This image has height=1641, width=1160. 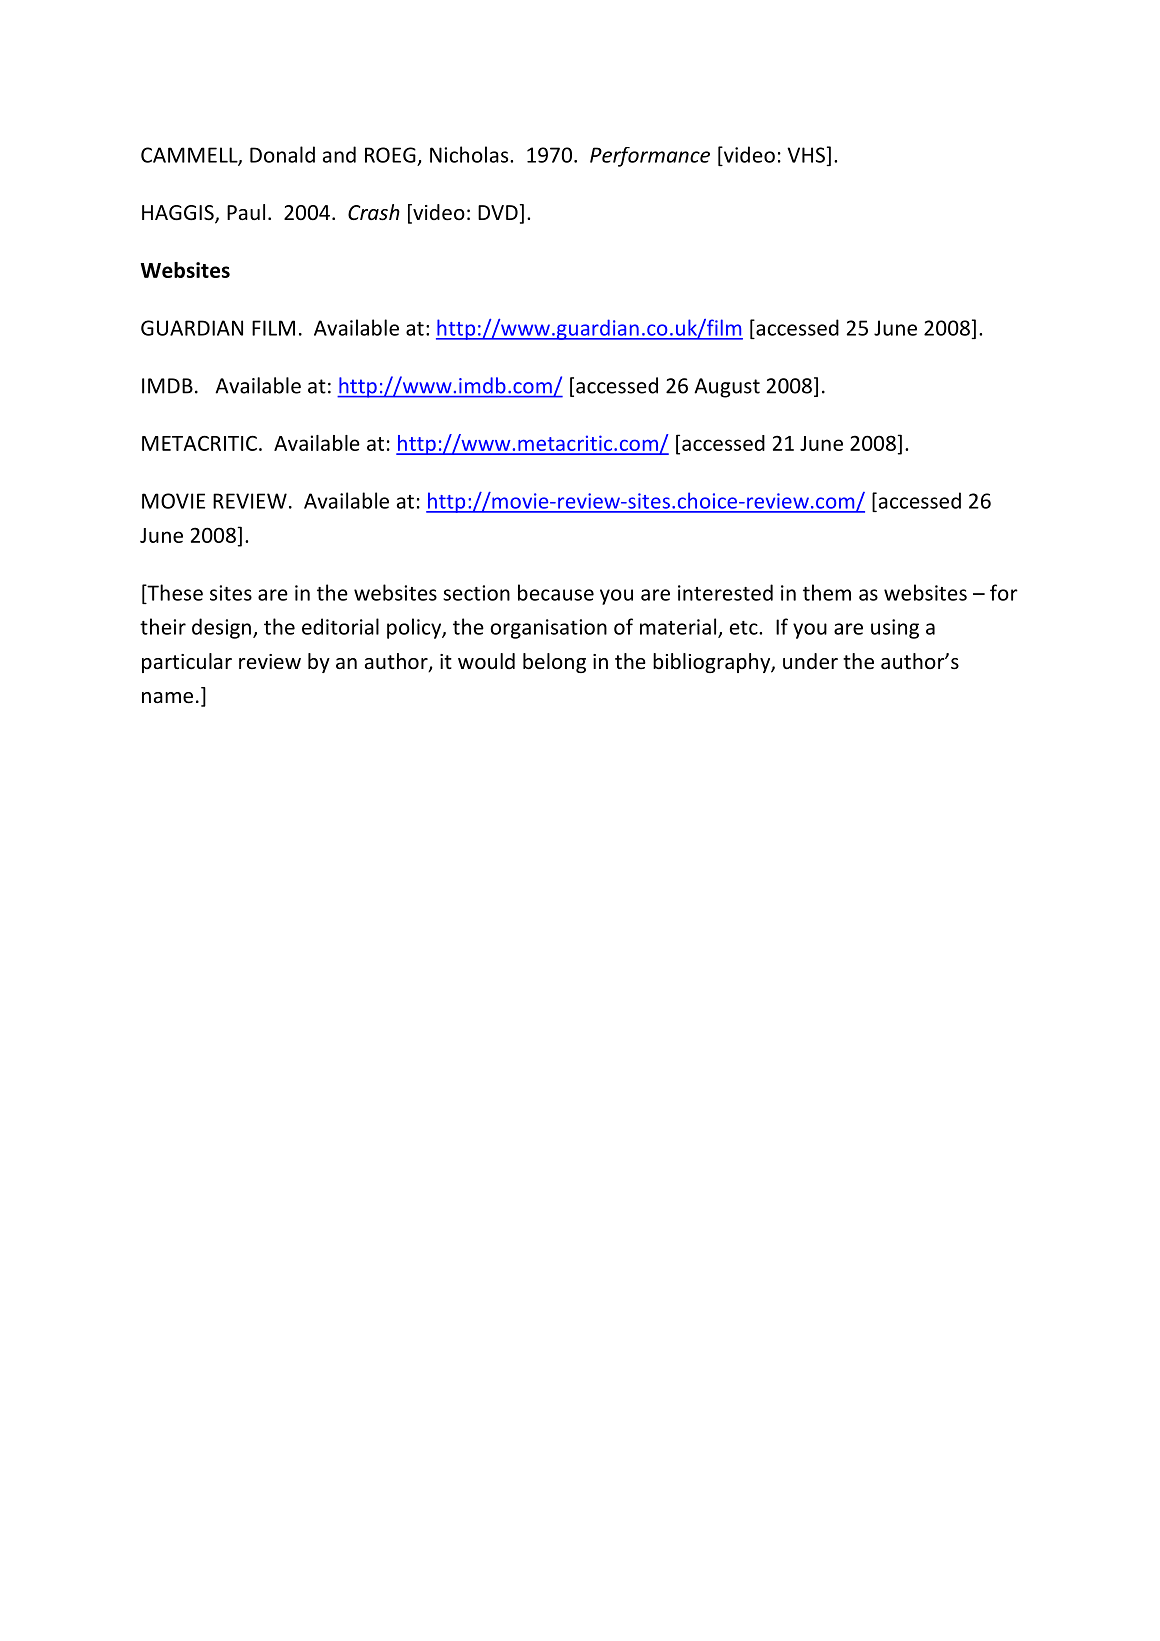 I want to click on Paul, so click(x=246, y=212).
